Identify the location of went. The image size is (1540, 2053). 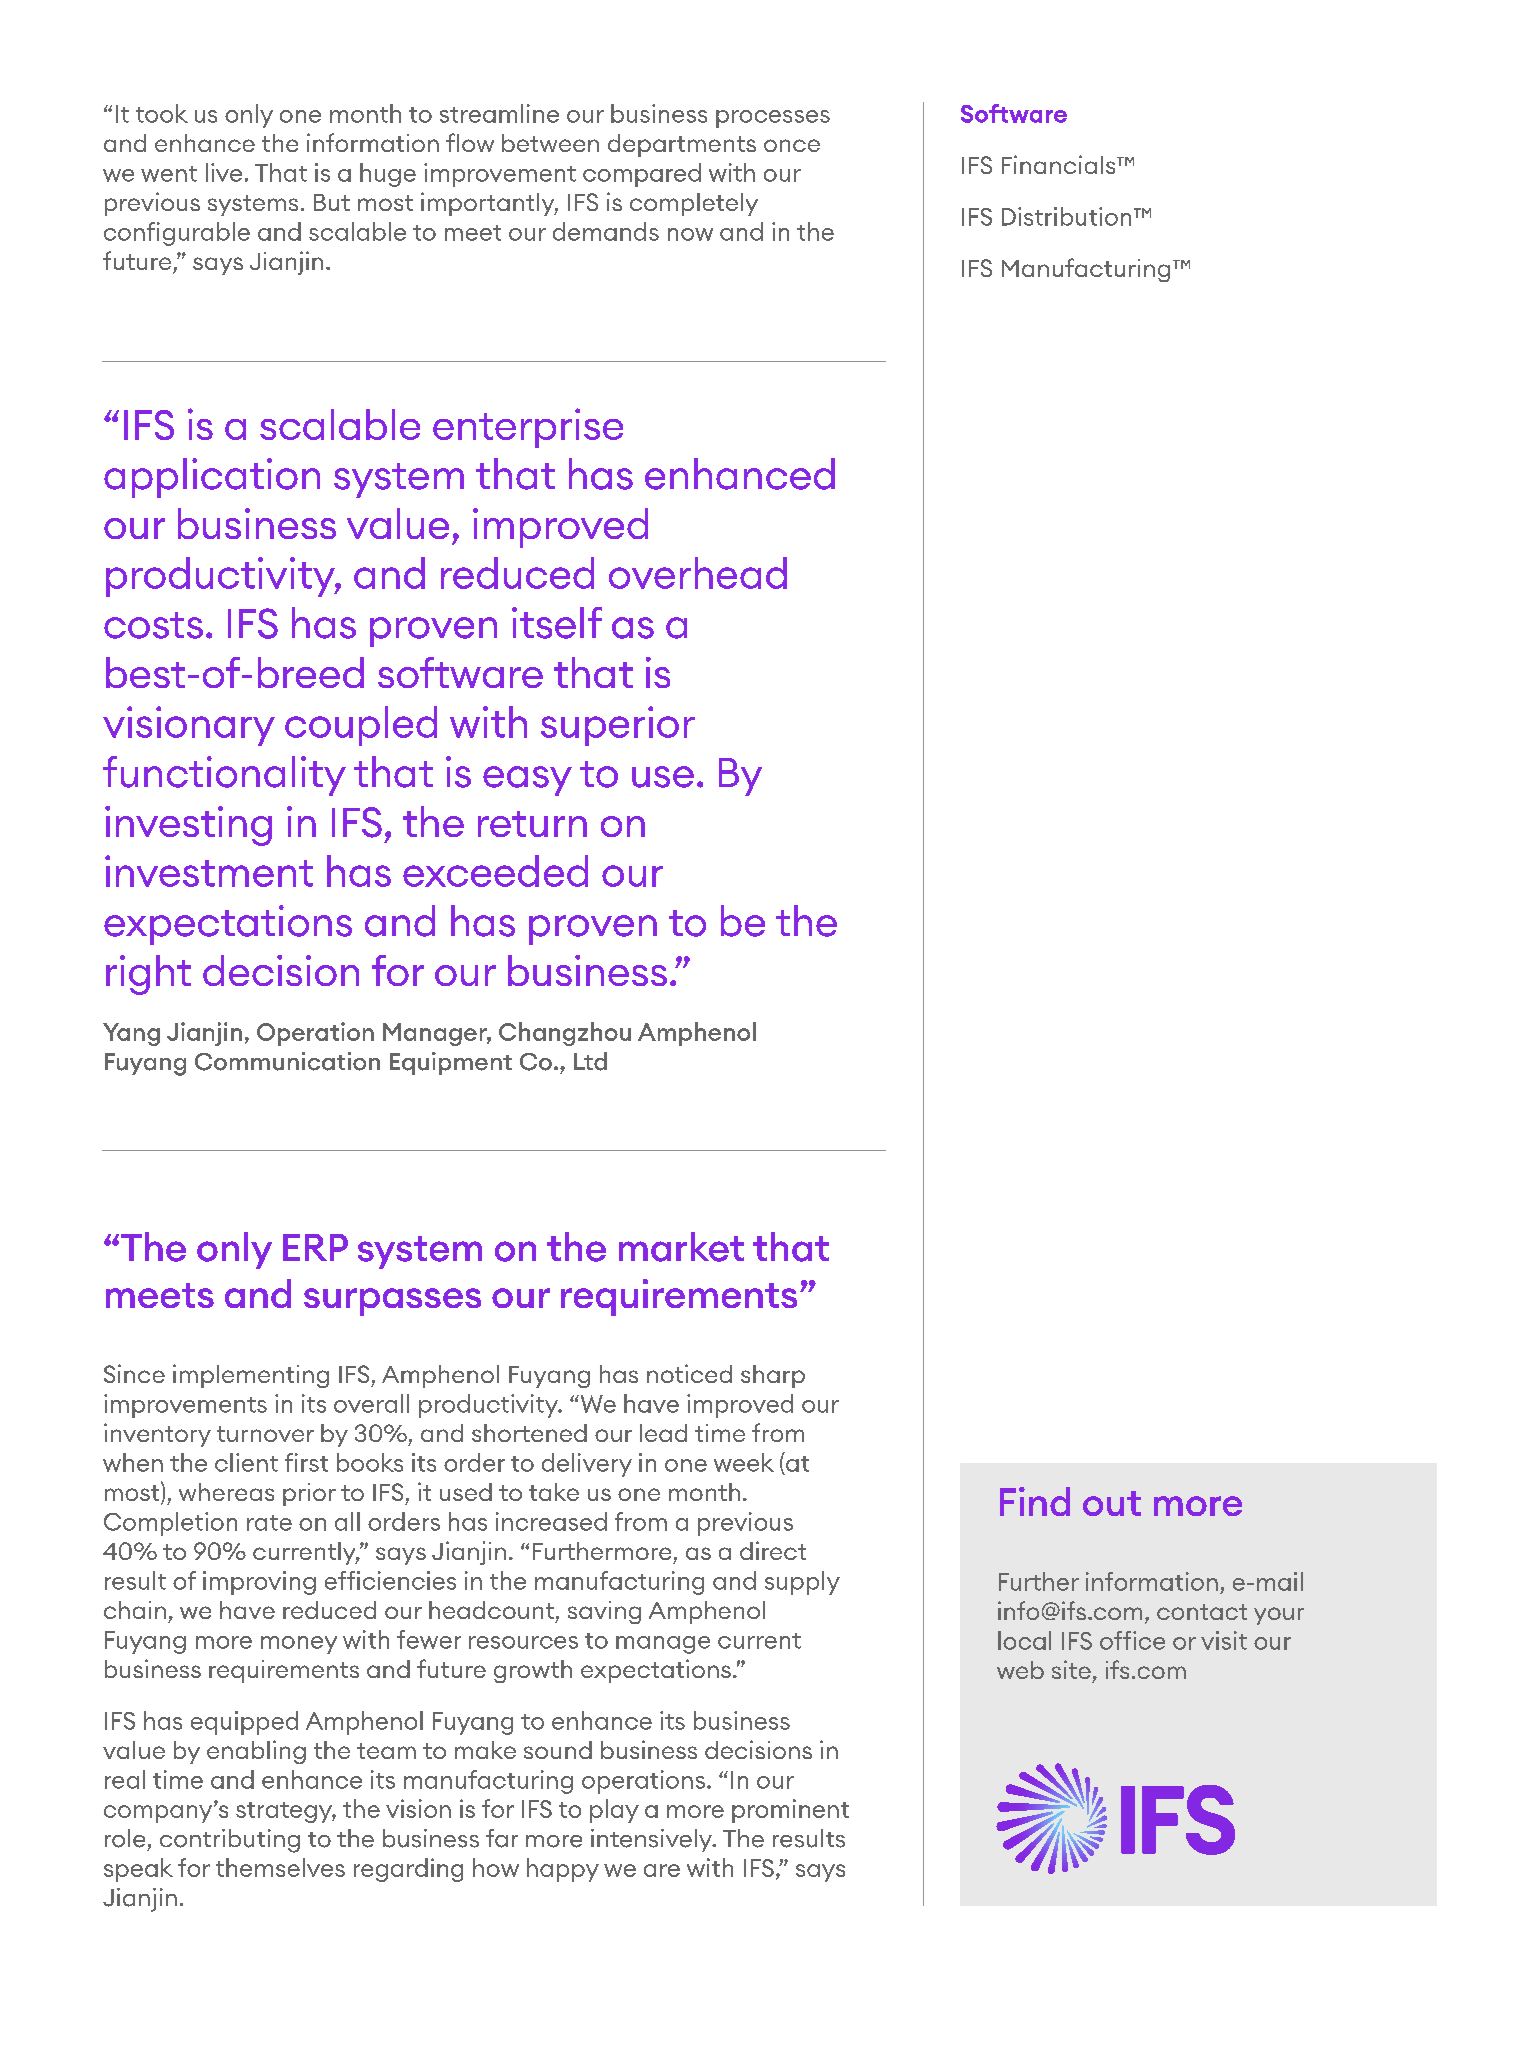
(169, 174).
